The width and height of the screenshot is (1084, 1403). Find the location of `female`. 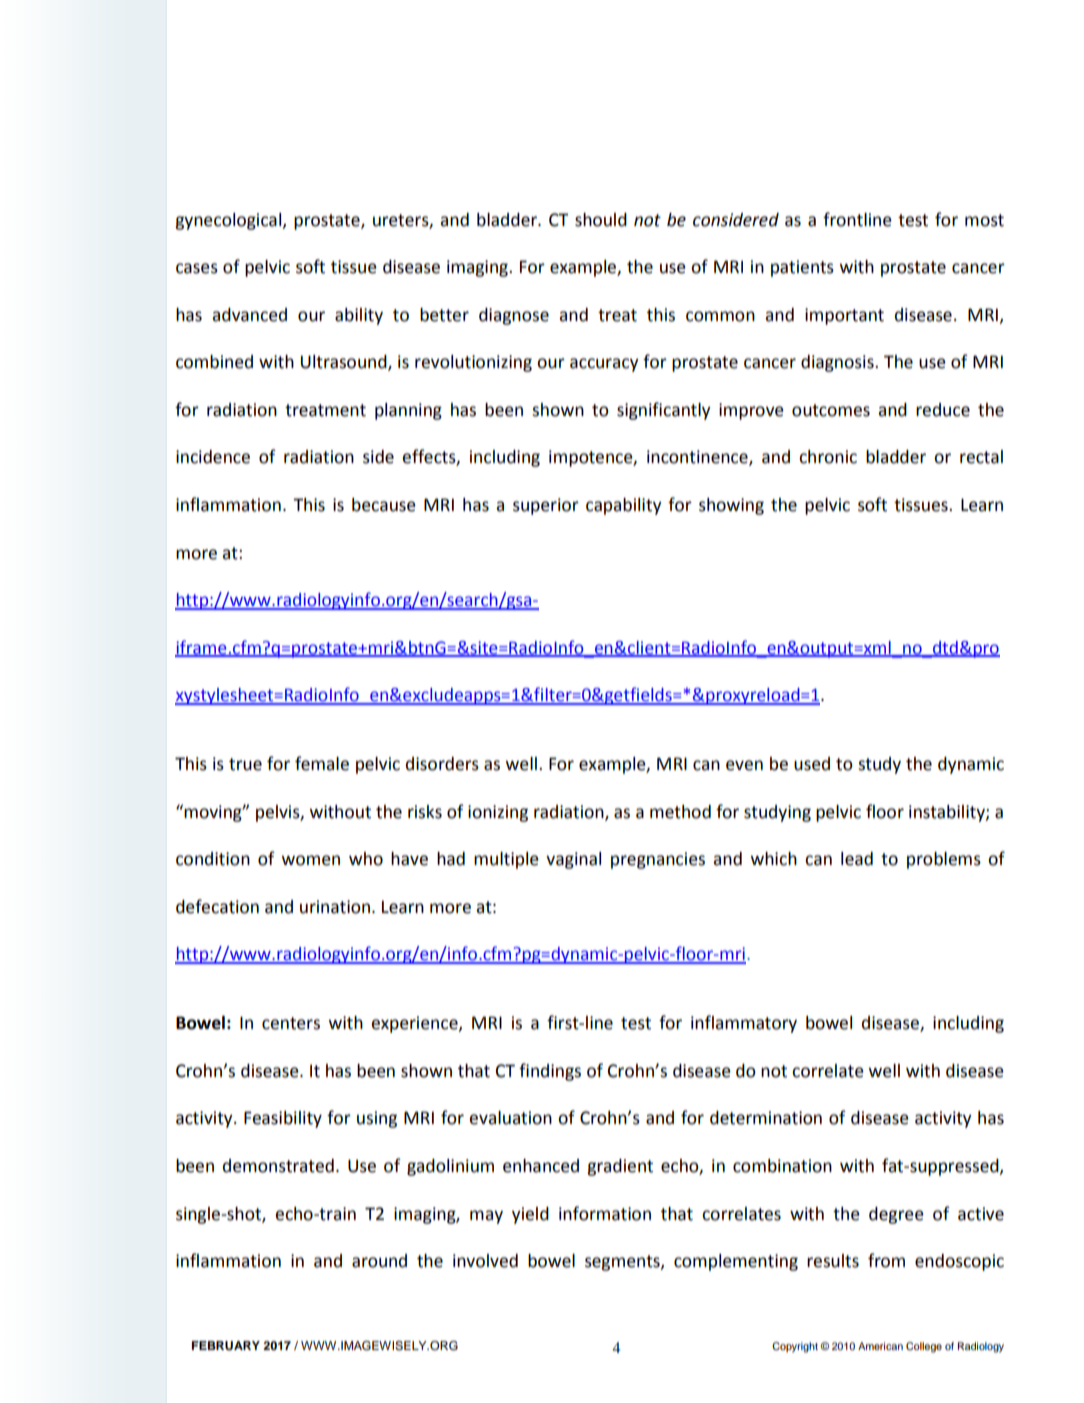

female is located at coordinates (322, 763).
